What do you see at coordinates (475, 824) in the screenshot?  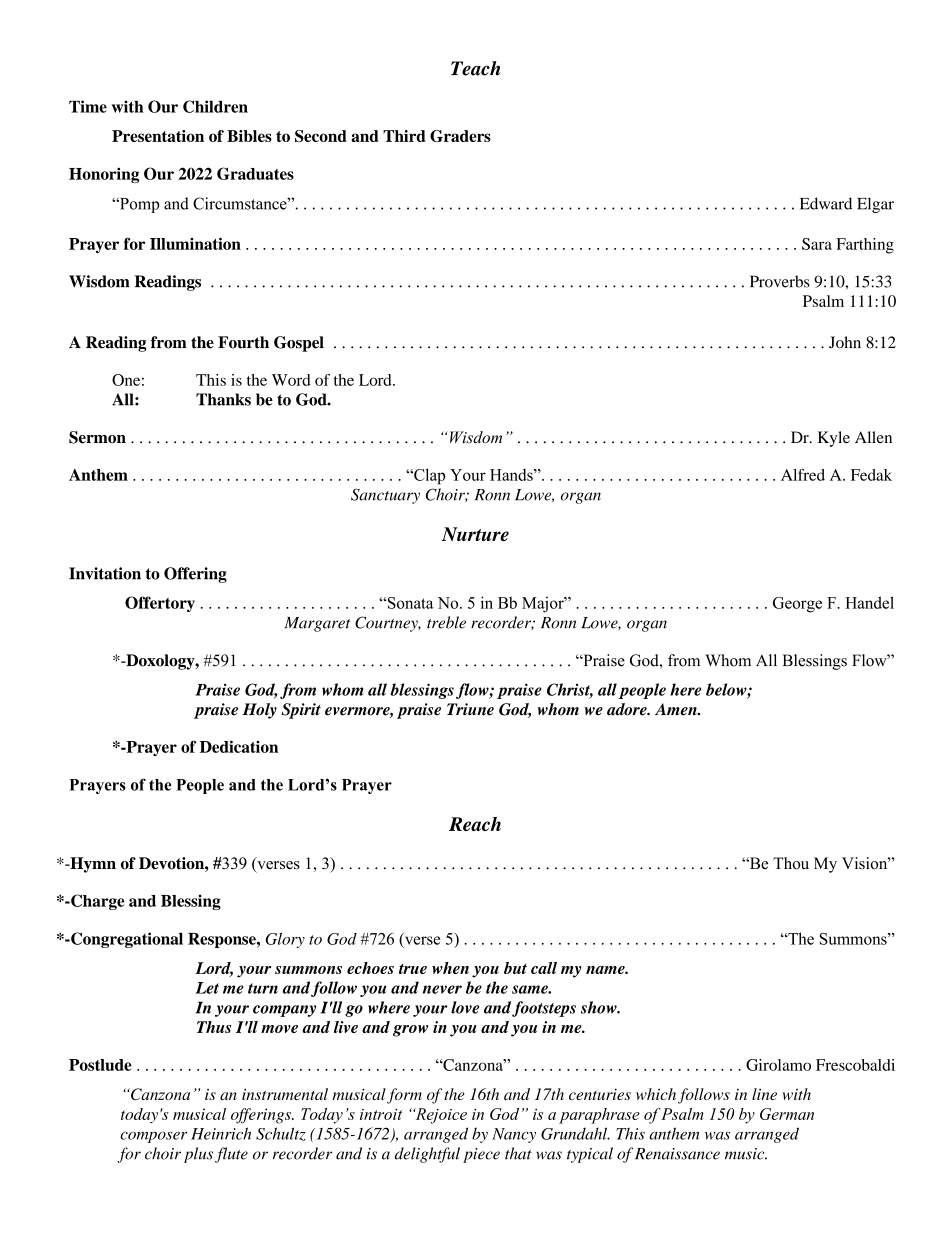 I see `Reach` at bounding box center [475, 824].
